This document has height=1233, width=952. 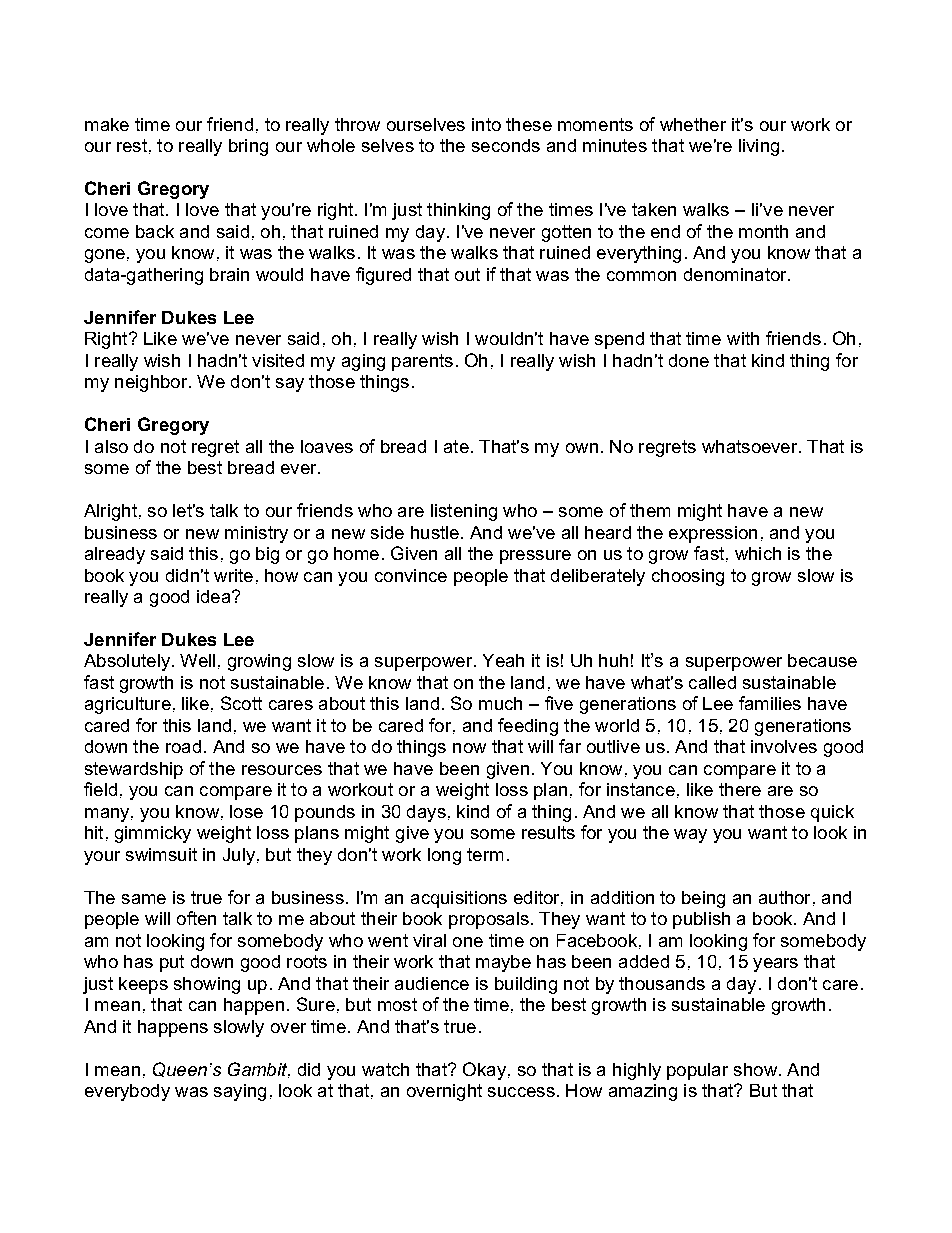 What do you see at coordinates (132, 145) in the document?
I see `rest` at bounding box center [132, 145].
